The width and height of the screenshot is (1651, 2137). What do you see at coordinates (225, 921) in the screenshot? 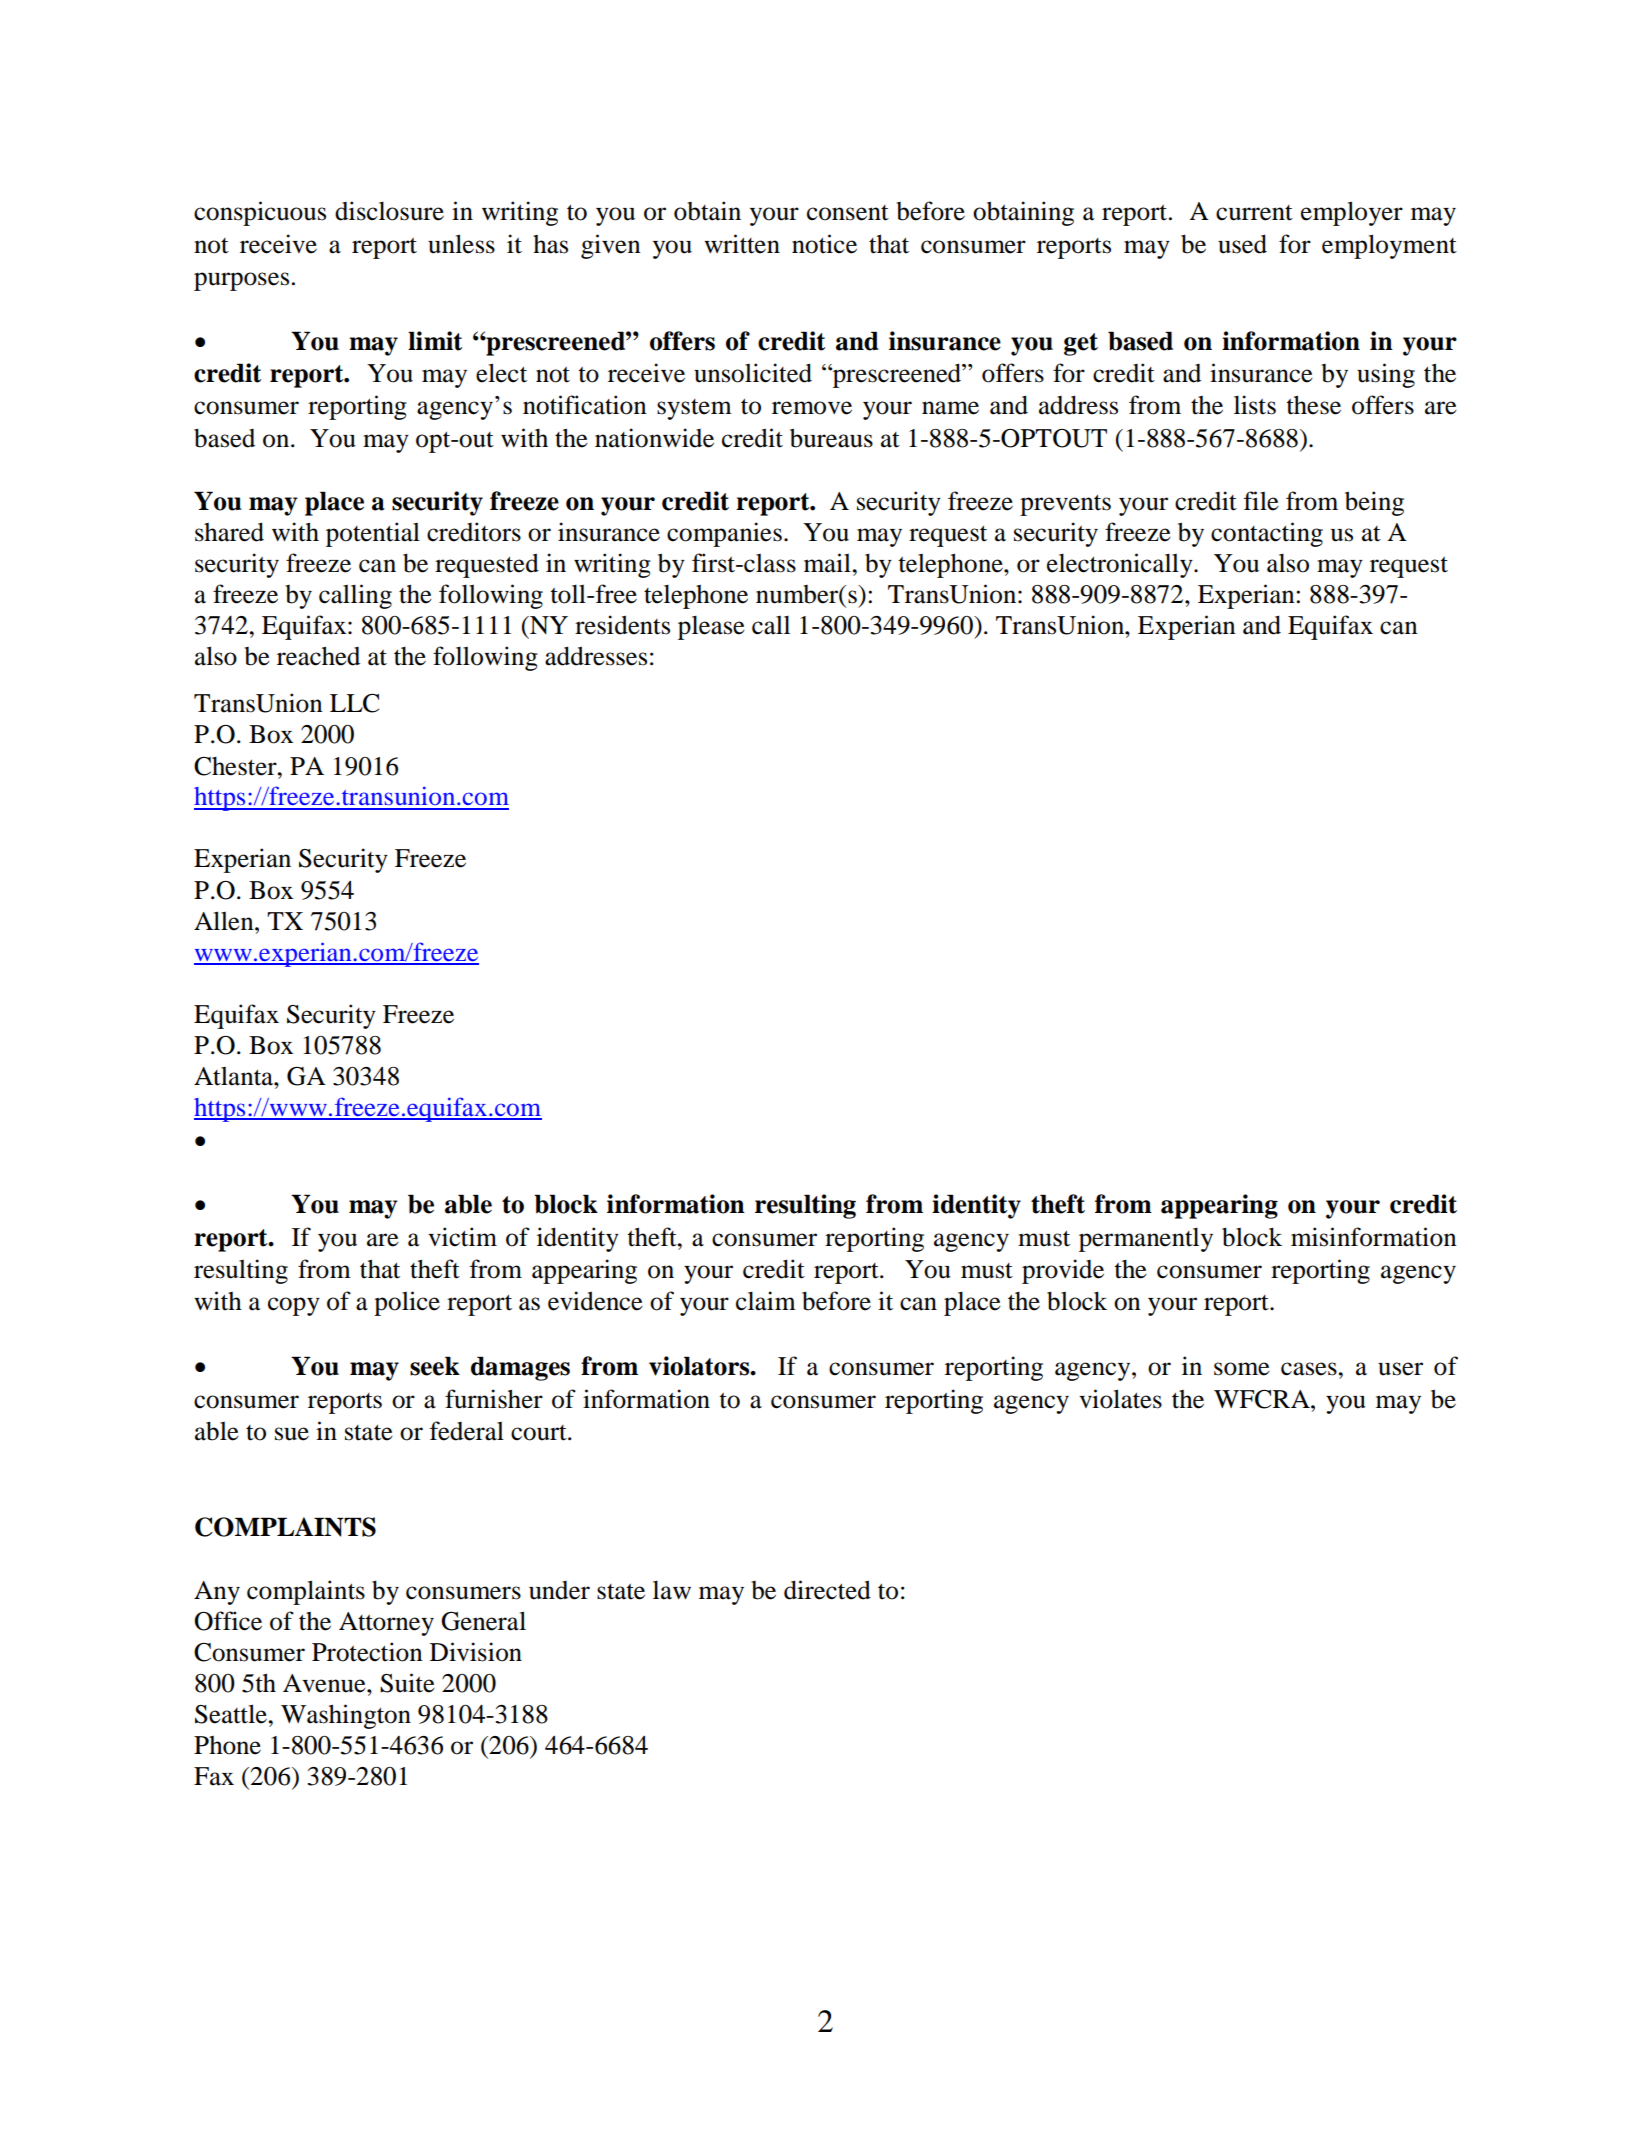
I see `Allen` at bounding box center [225, 921].
